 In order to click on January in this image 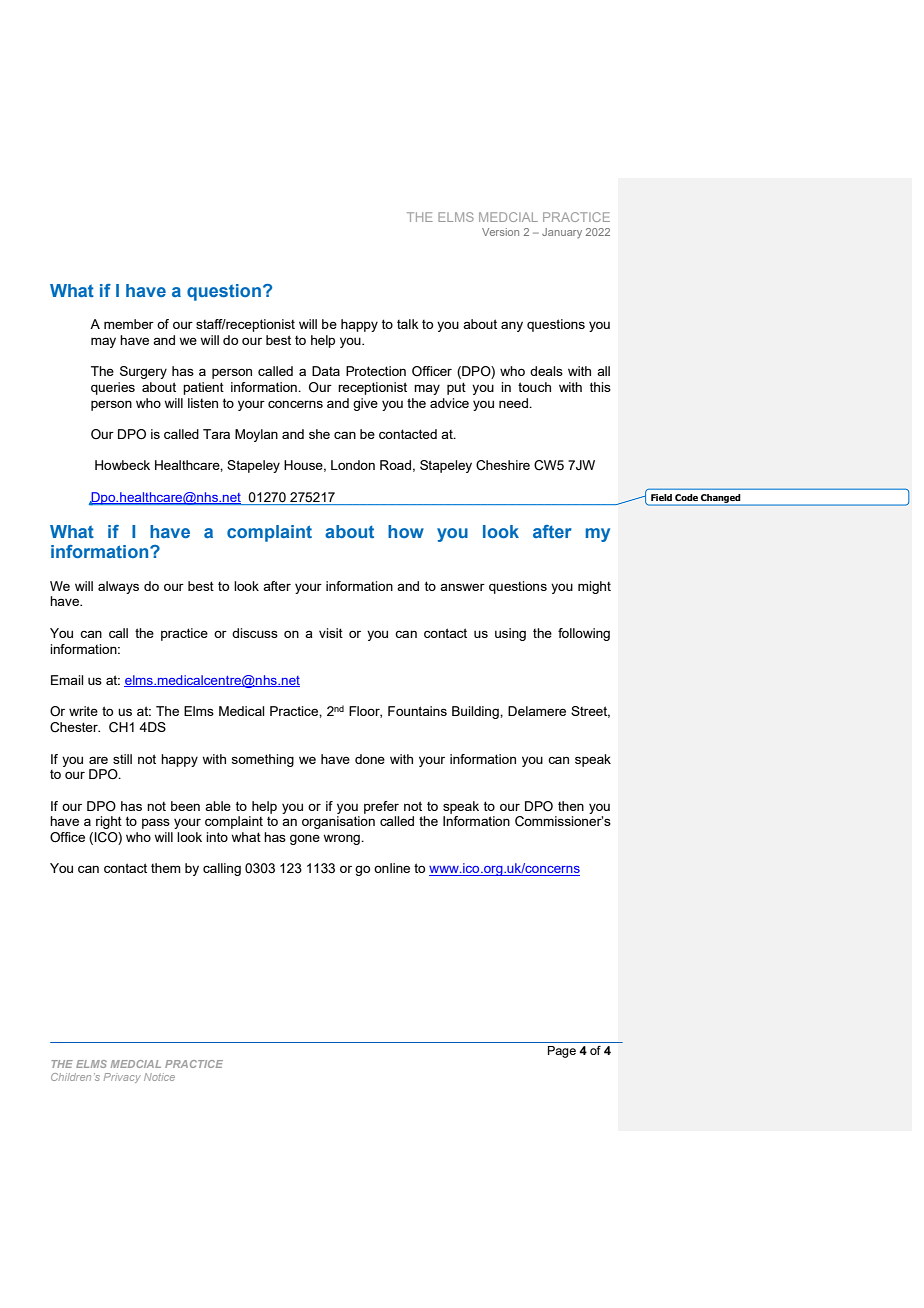, I will do `click(562, 233)`.
